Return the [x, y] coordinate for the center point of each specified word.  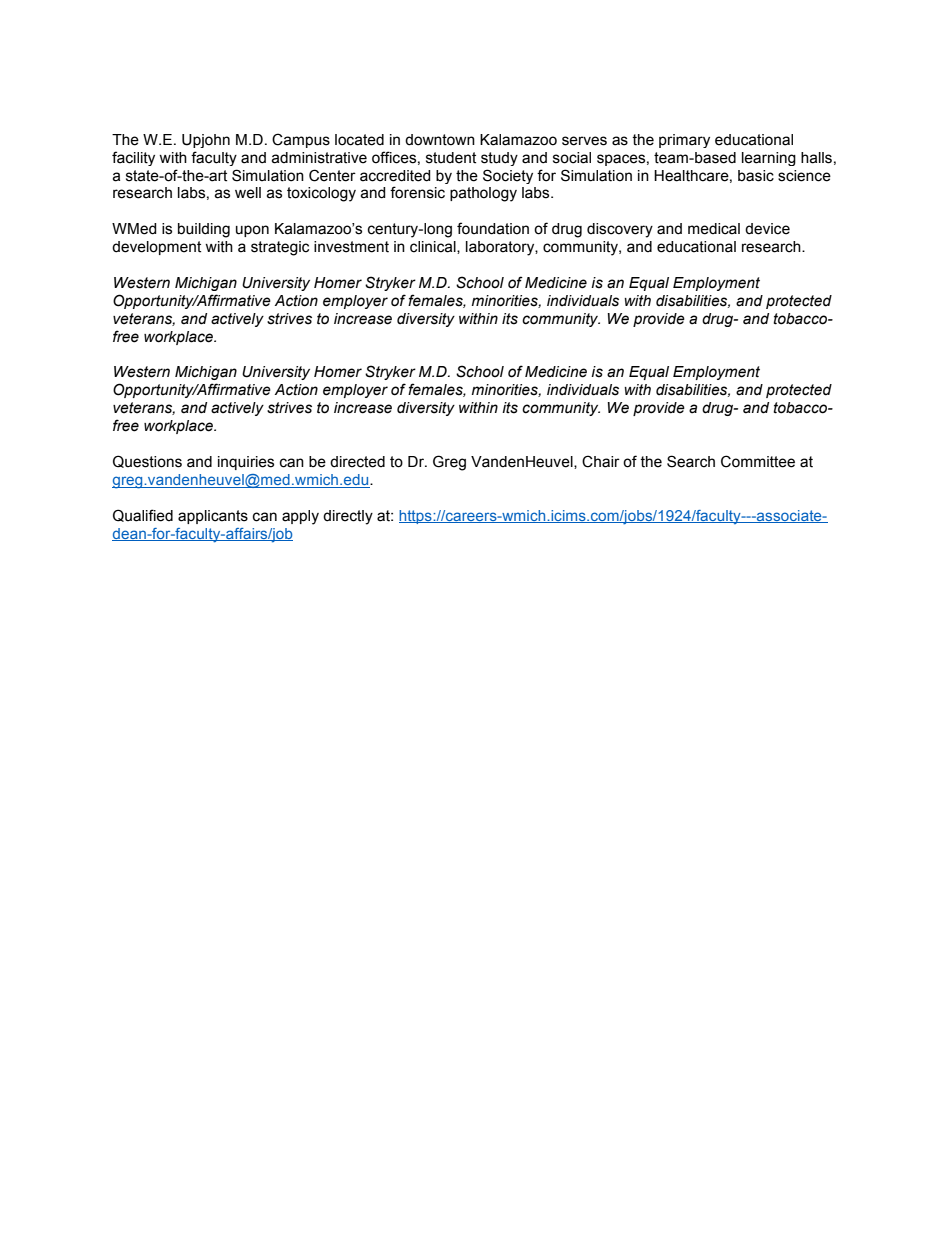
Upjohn [206, 141]
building [204, 230]
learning [769, 159]
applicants [213, 517]
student [451, 158]
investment [351, 247]
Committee [758, 461]
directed [357, 462]
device [767, 229]
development [156, 248]
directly [348, 517]
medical [714, 229]
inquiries [246, 463]
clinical [434, 247]
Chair [601, 461]
